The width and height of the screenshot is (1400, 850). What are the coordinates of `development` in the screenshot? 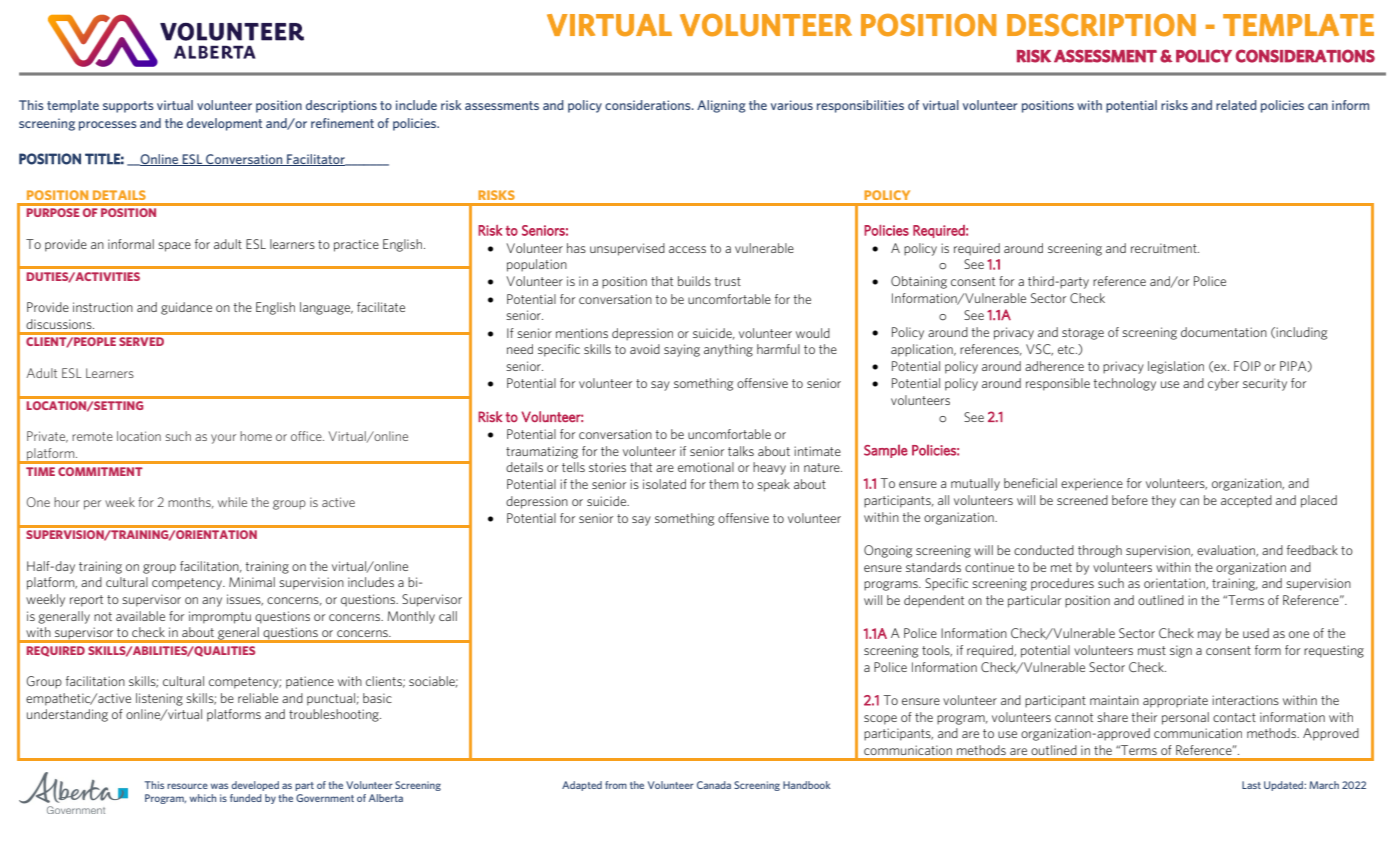 It's located at (224, 124).
